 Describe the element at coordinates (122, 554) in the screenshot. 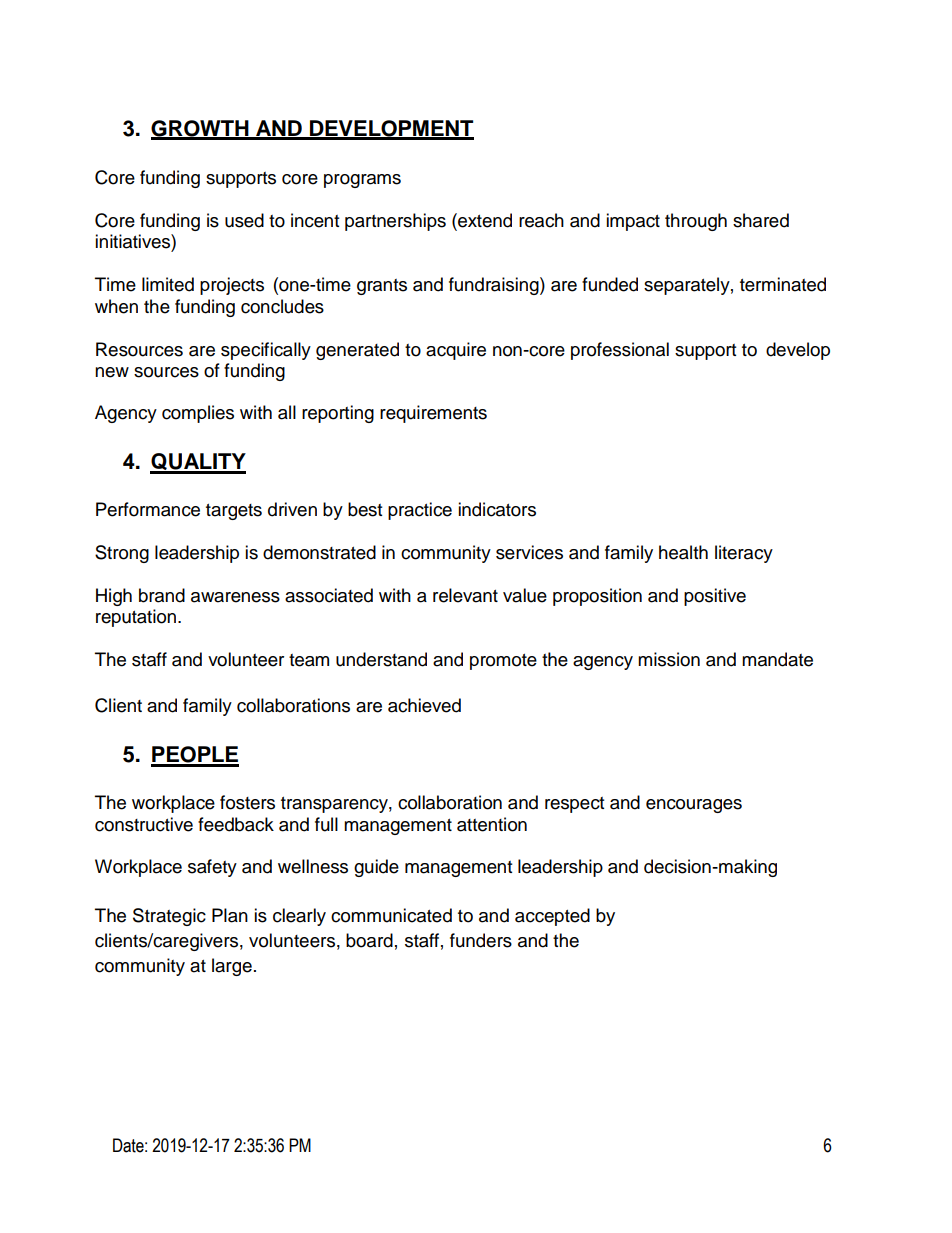

I see `Strong` at that location.
